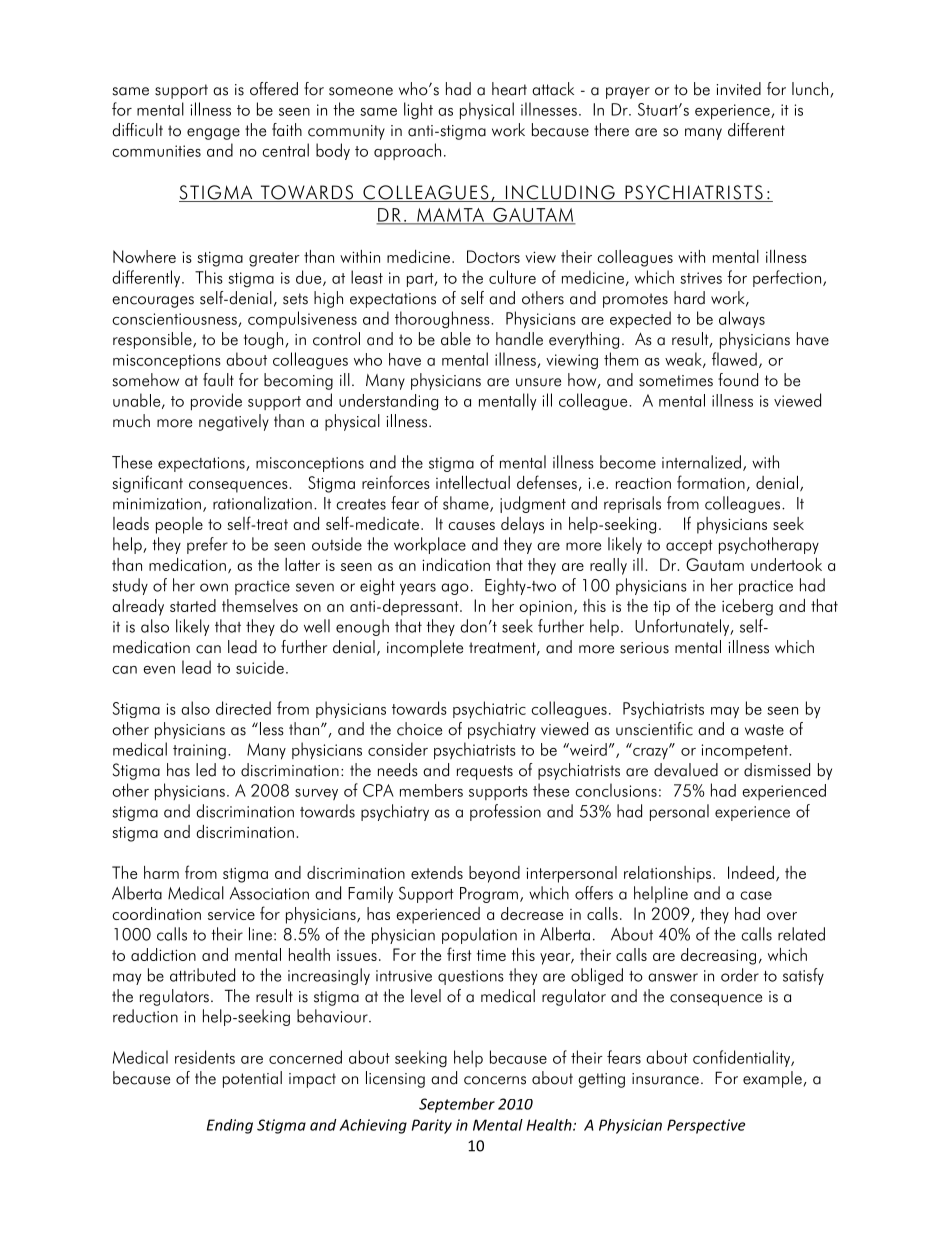  Describe the element at coordinates (213, 134) in the screenshot. I see `engage` at that location.
